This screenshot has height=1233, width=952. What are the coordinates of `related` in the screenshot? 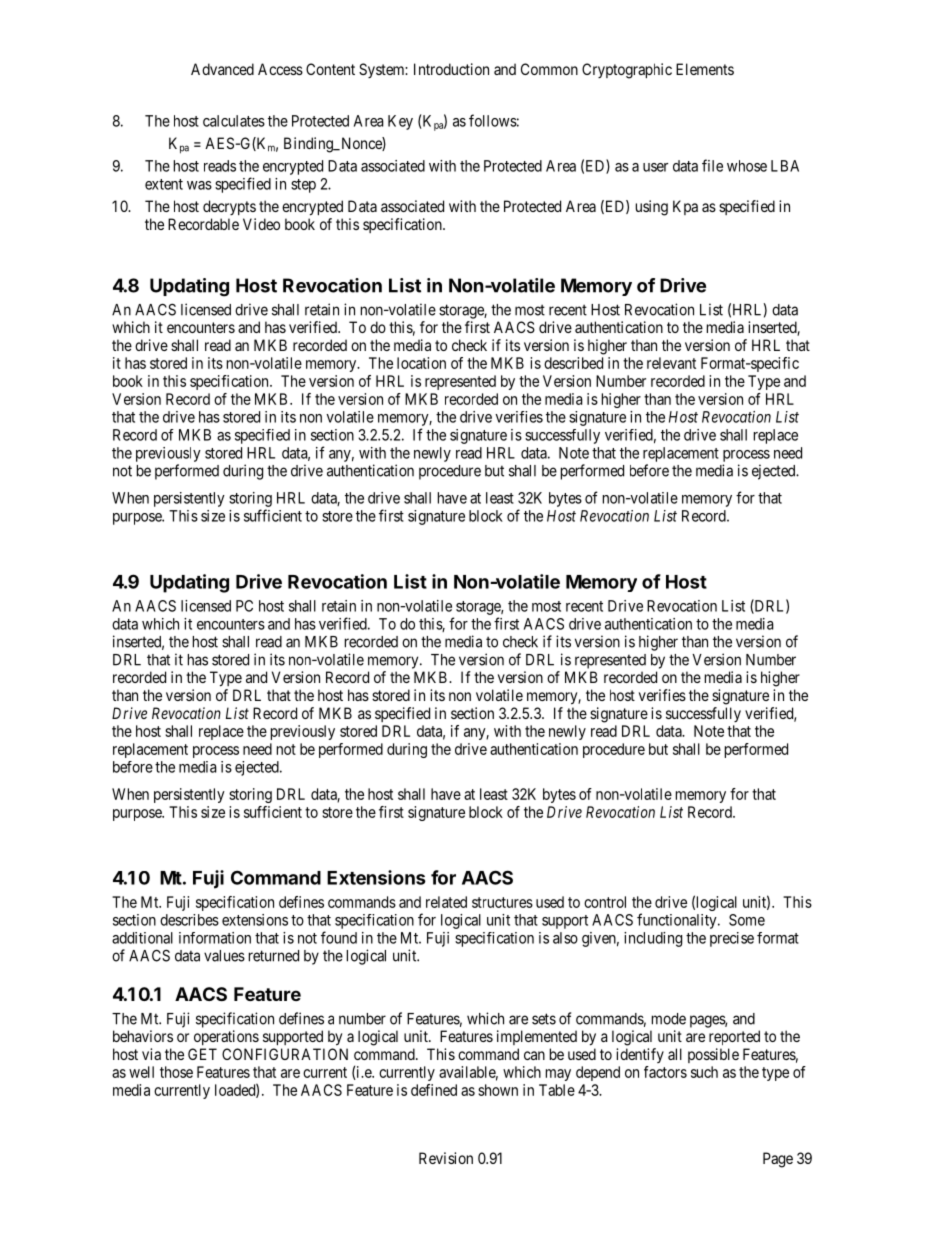 It's located at (446, 902).
